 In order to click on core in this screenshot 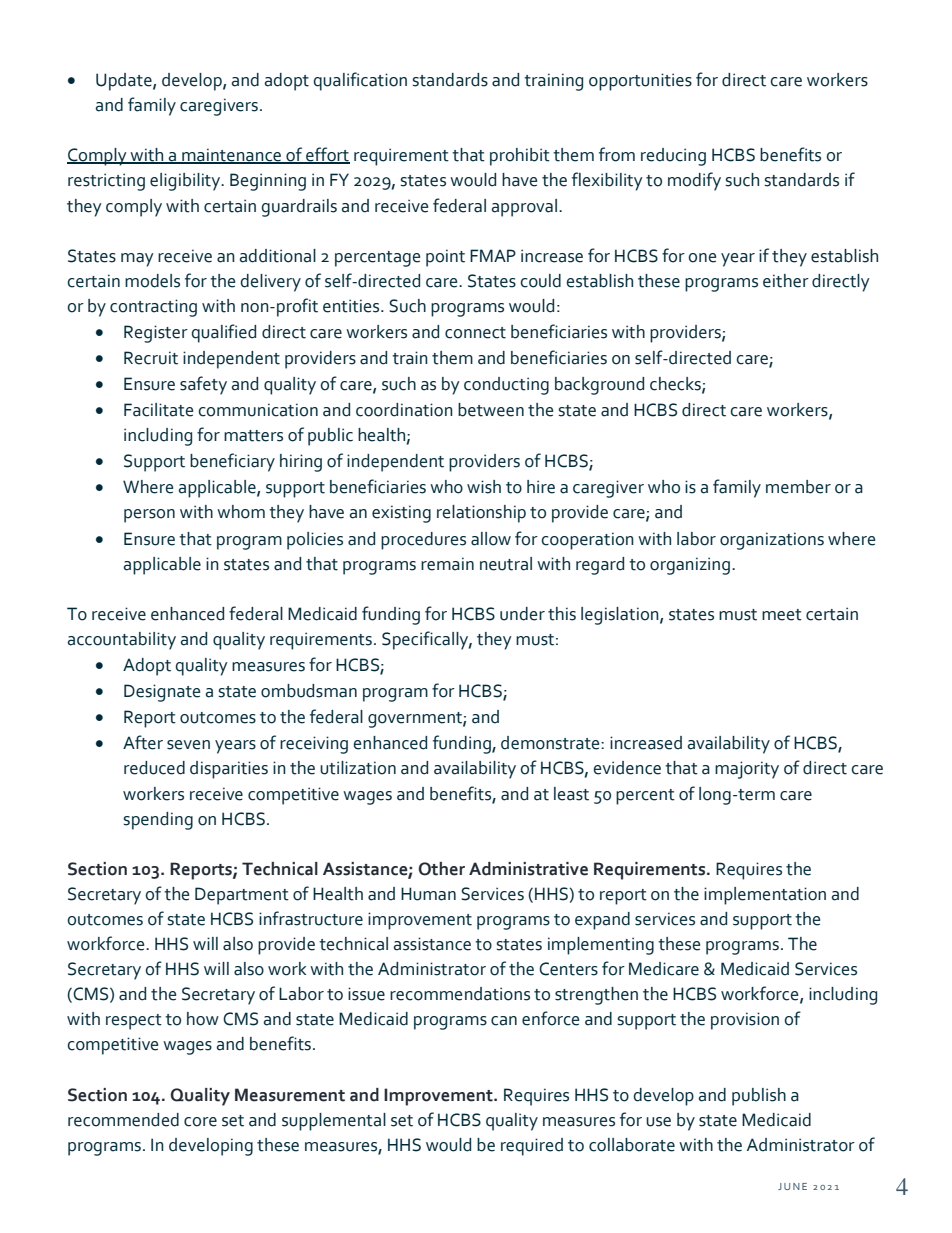, I will do `click(200, 1122)`.
